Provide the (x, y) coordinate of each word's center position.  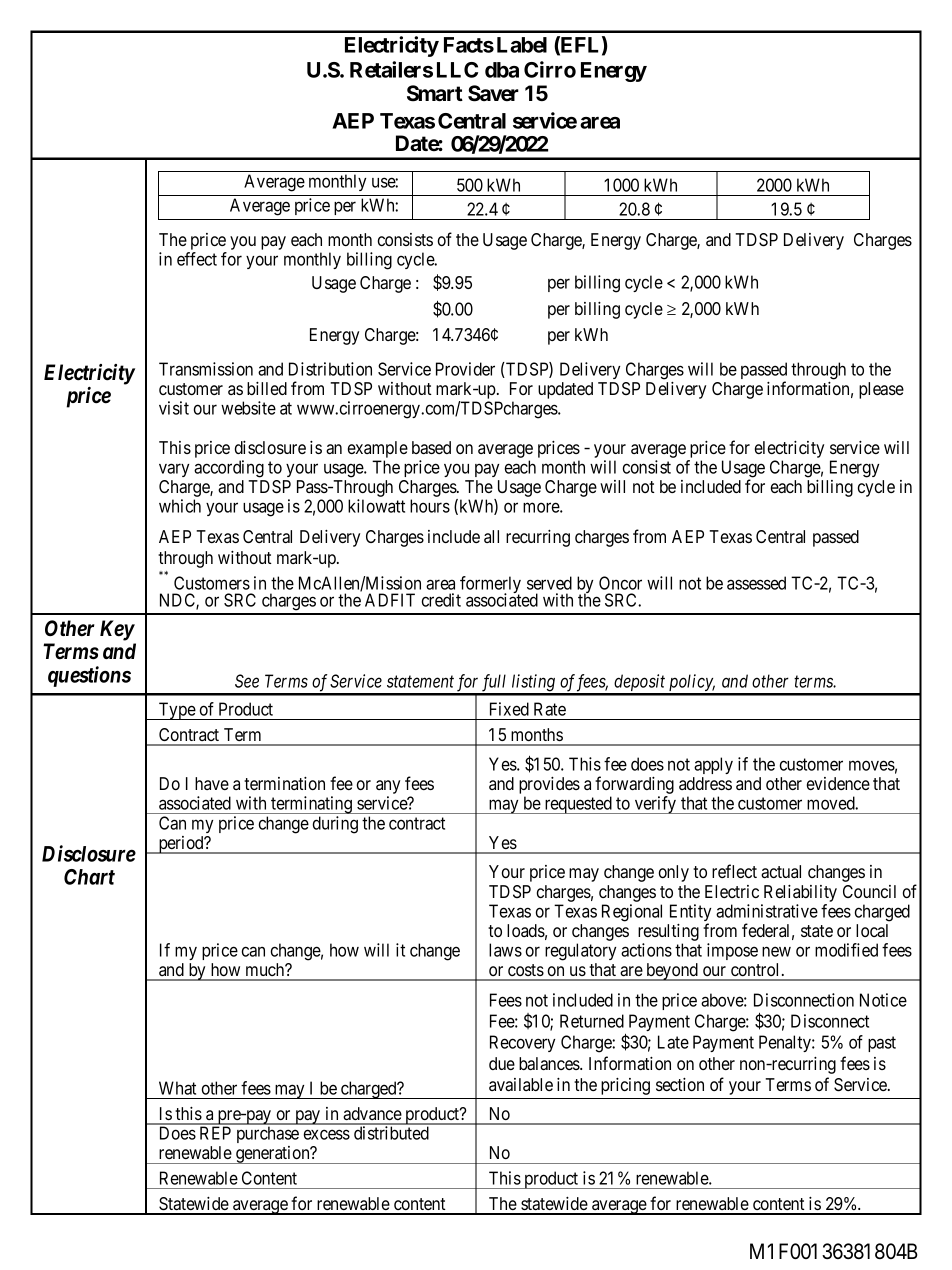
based (431, 447)
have (212, 783)
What (177, 1088)
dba (502, 70)
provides (549, 787)
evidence (838, 783)
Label (522, 45)
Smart (435, 93)
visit (174, 408)
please (881, 390)
